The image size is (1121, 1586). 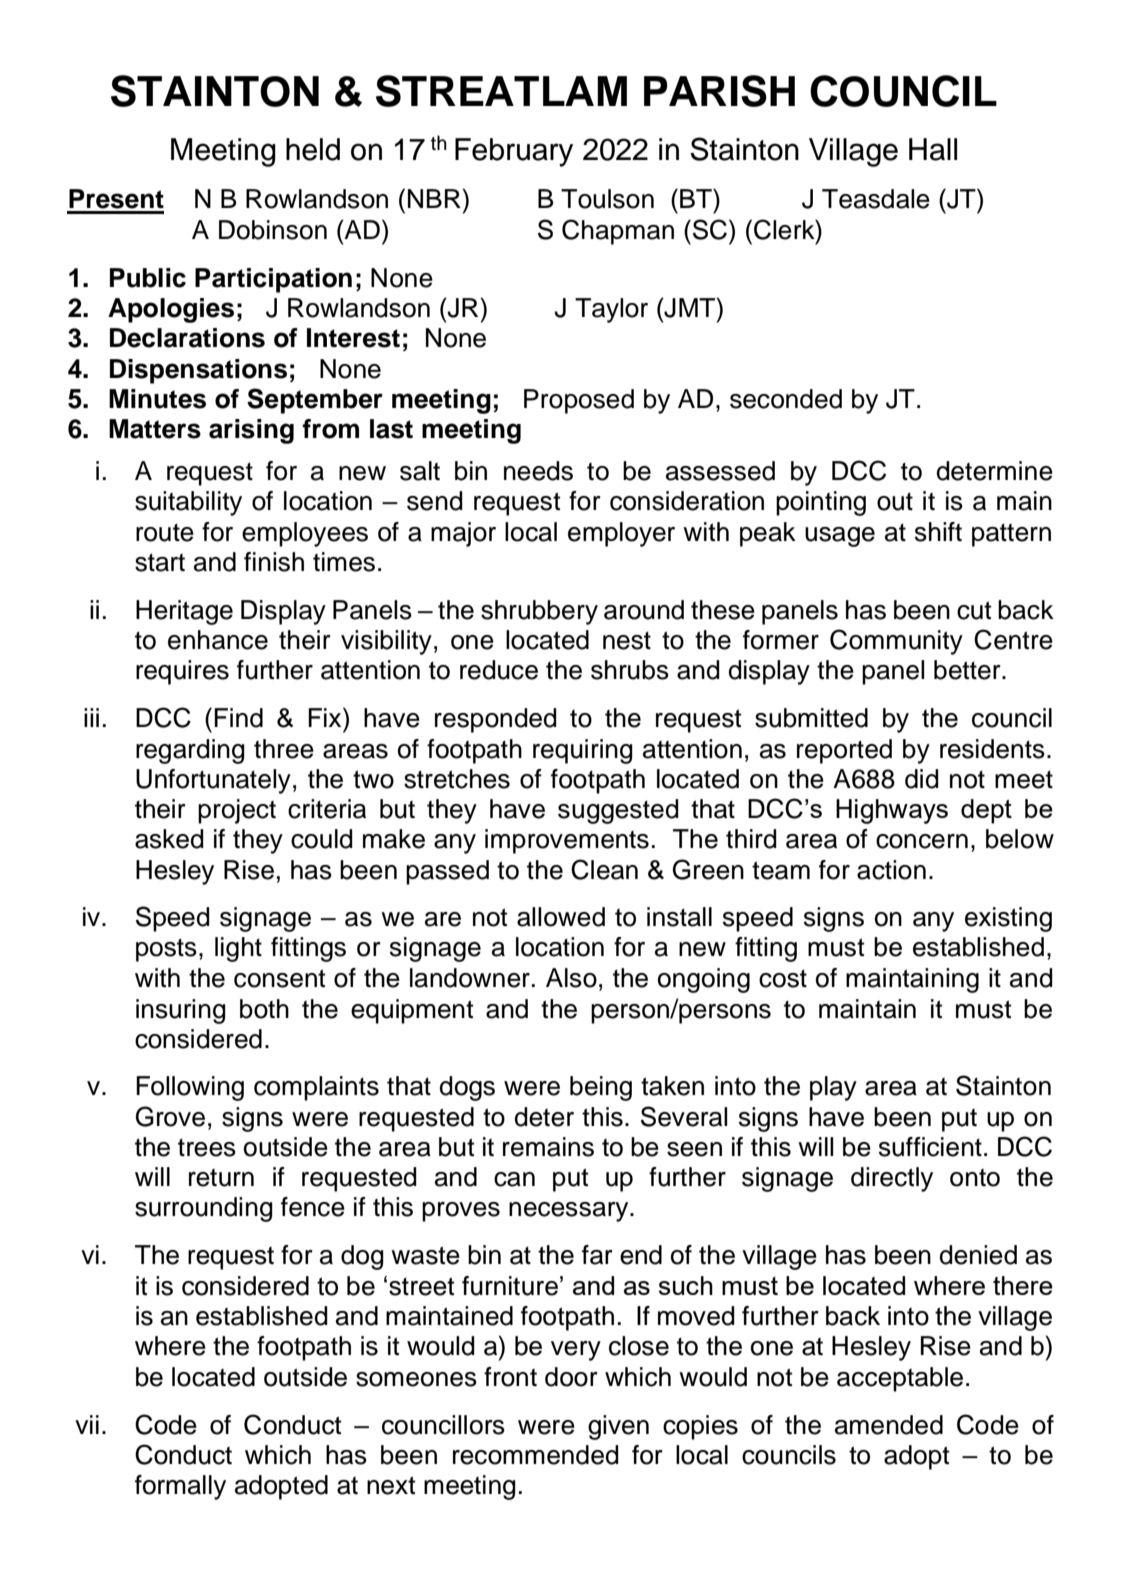 I want to click on Also, so click(x=571, y=978).
